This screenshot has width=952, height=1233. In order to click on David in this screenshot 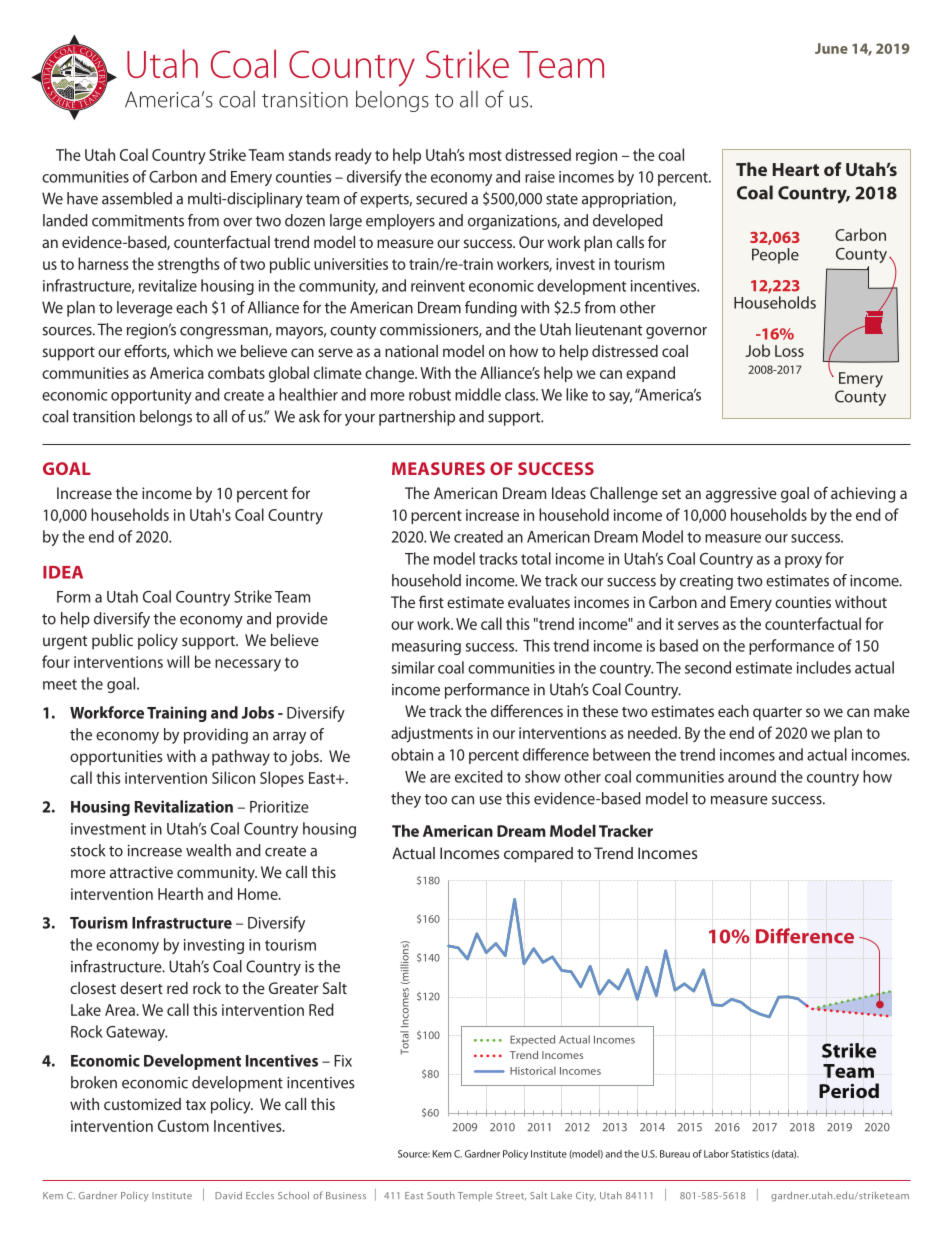, I will do `click(228, 1195)`.
